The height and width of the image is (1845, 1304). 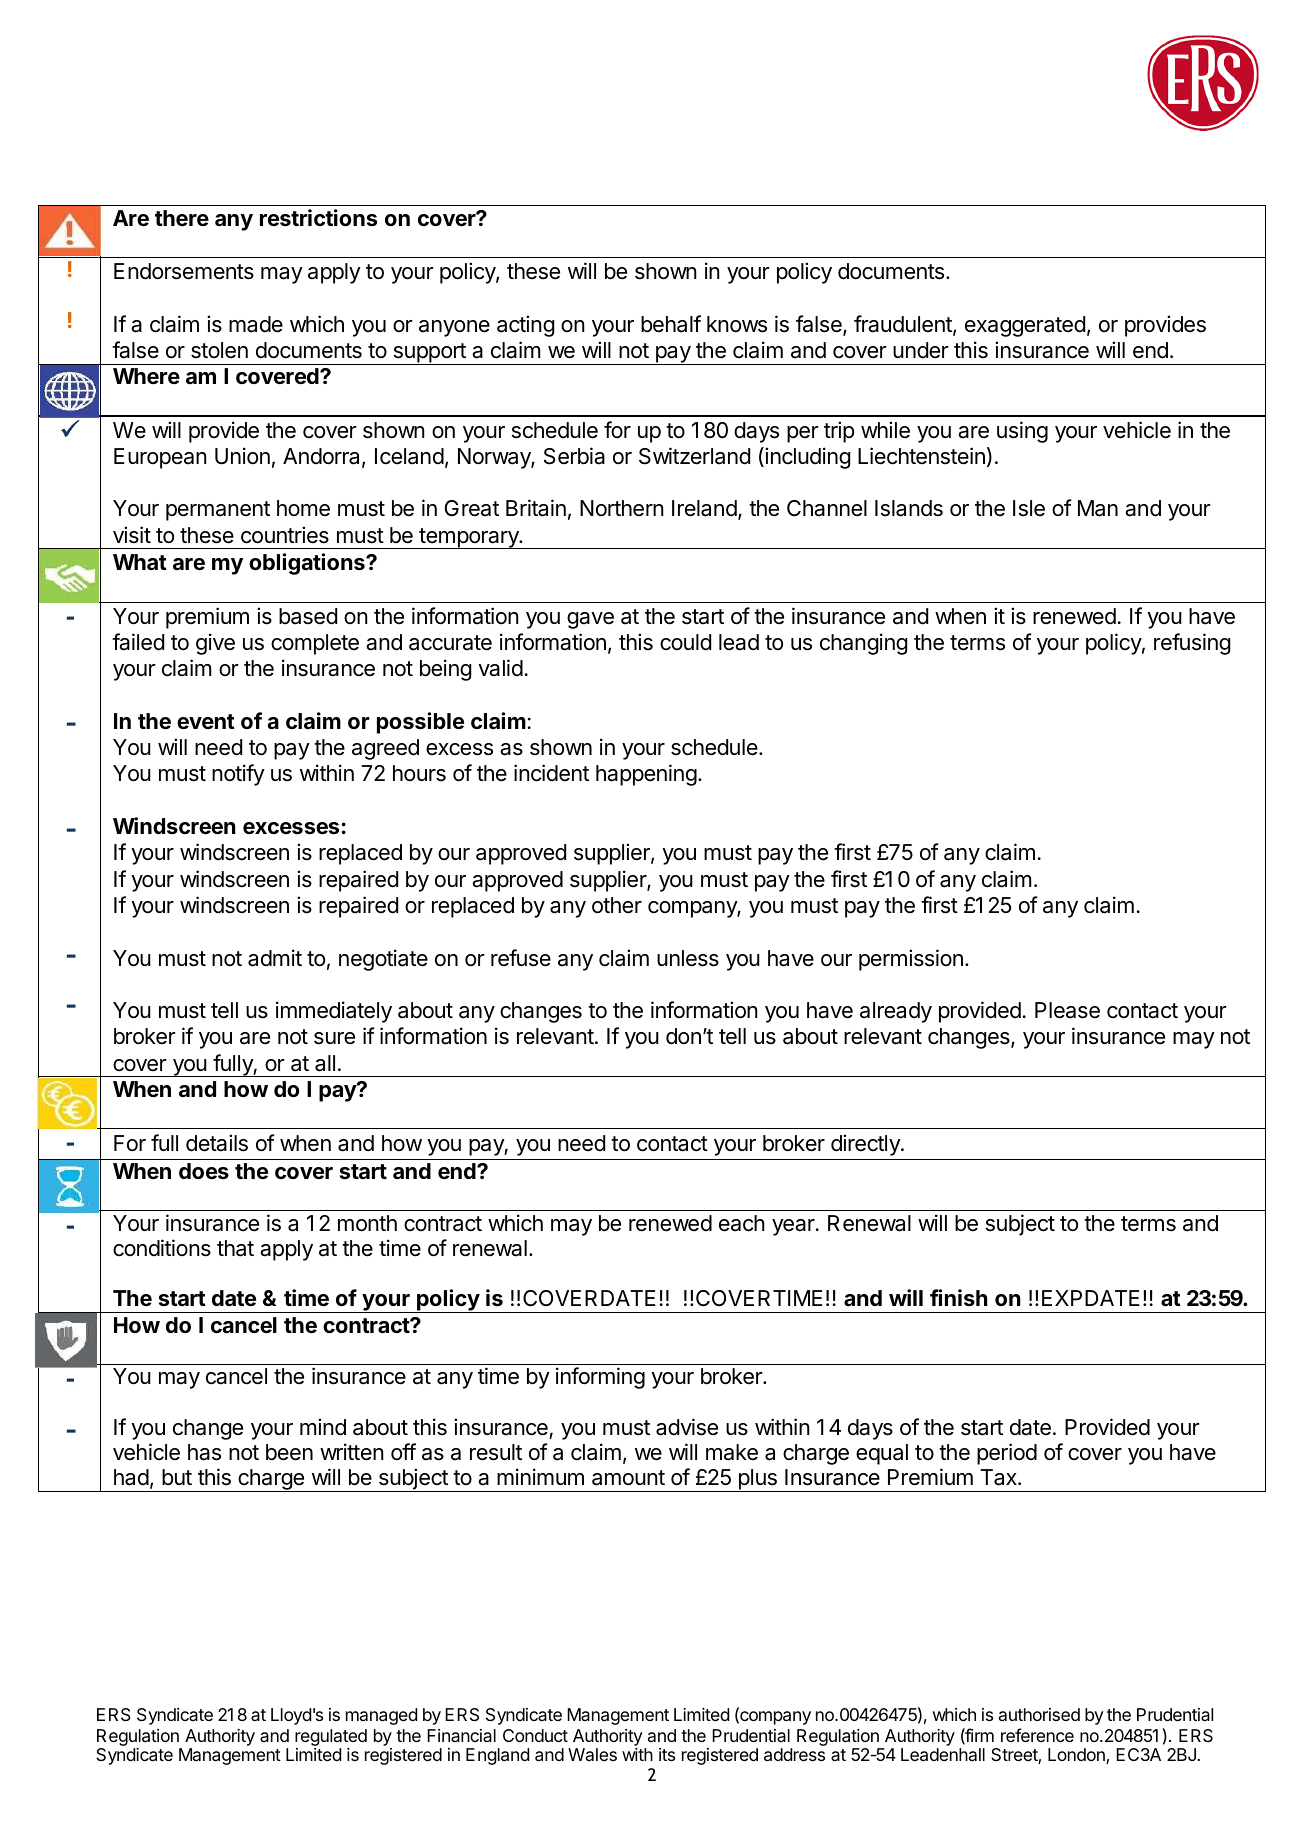 What do you see at coordinates (911, 960) in the image?
I see `permission` at bounding box center [911, 960].
